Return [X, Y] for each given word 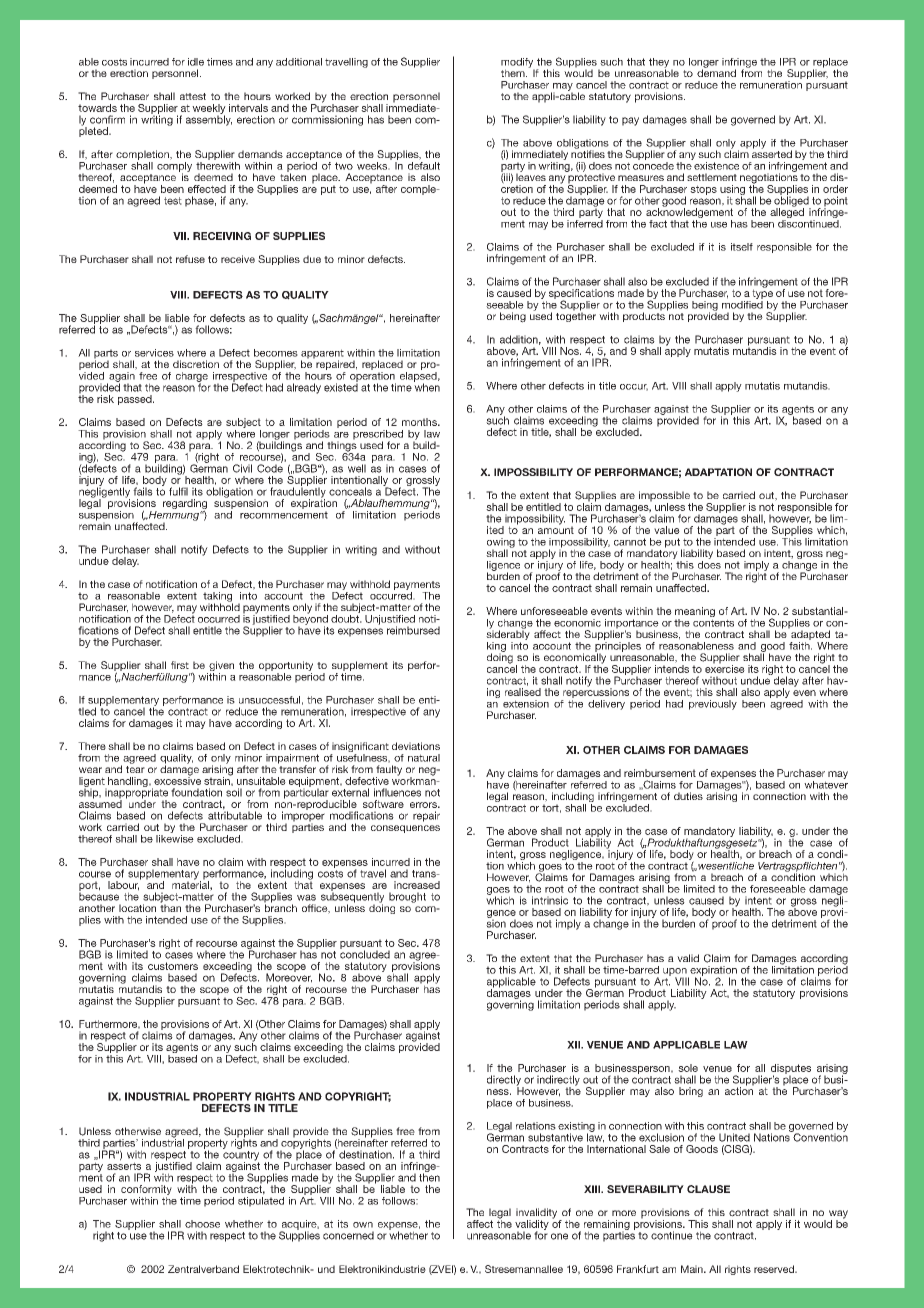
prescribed [378, 436]
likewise [175, 837]
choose [202, 1224]
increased [417, 885]
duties [688, 796]
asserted [772, 153]
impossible [664, 497]
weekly [209, 110]
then [429, 1176]
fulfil [178, 491]
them [514, 73]
